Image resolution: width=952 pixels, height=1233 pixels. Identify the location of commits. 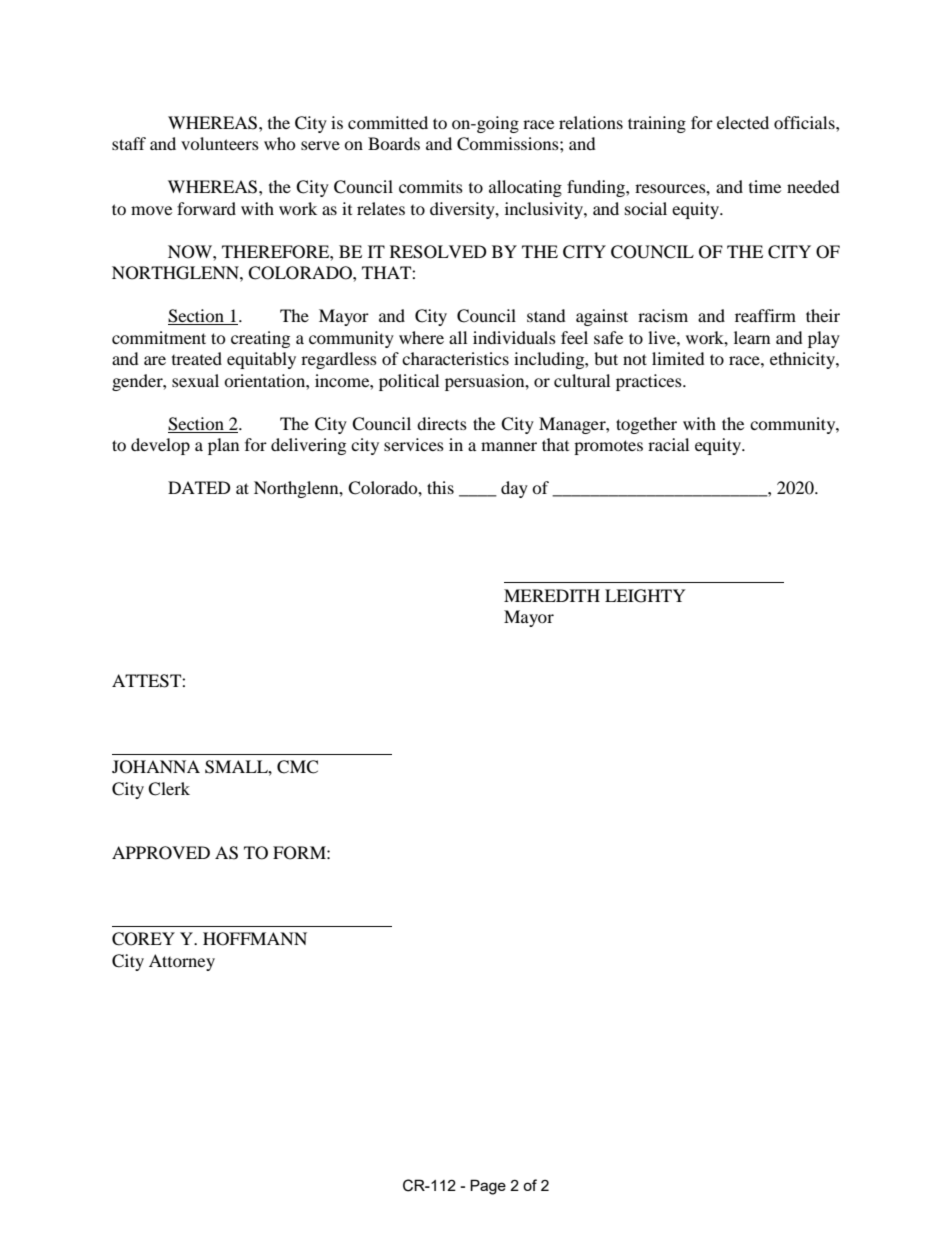
(431, 186).
